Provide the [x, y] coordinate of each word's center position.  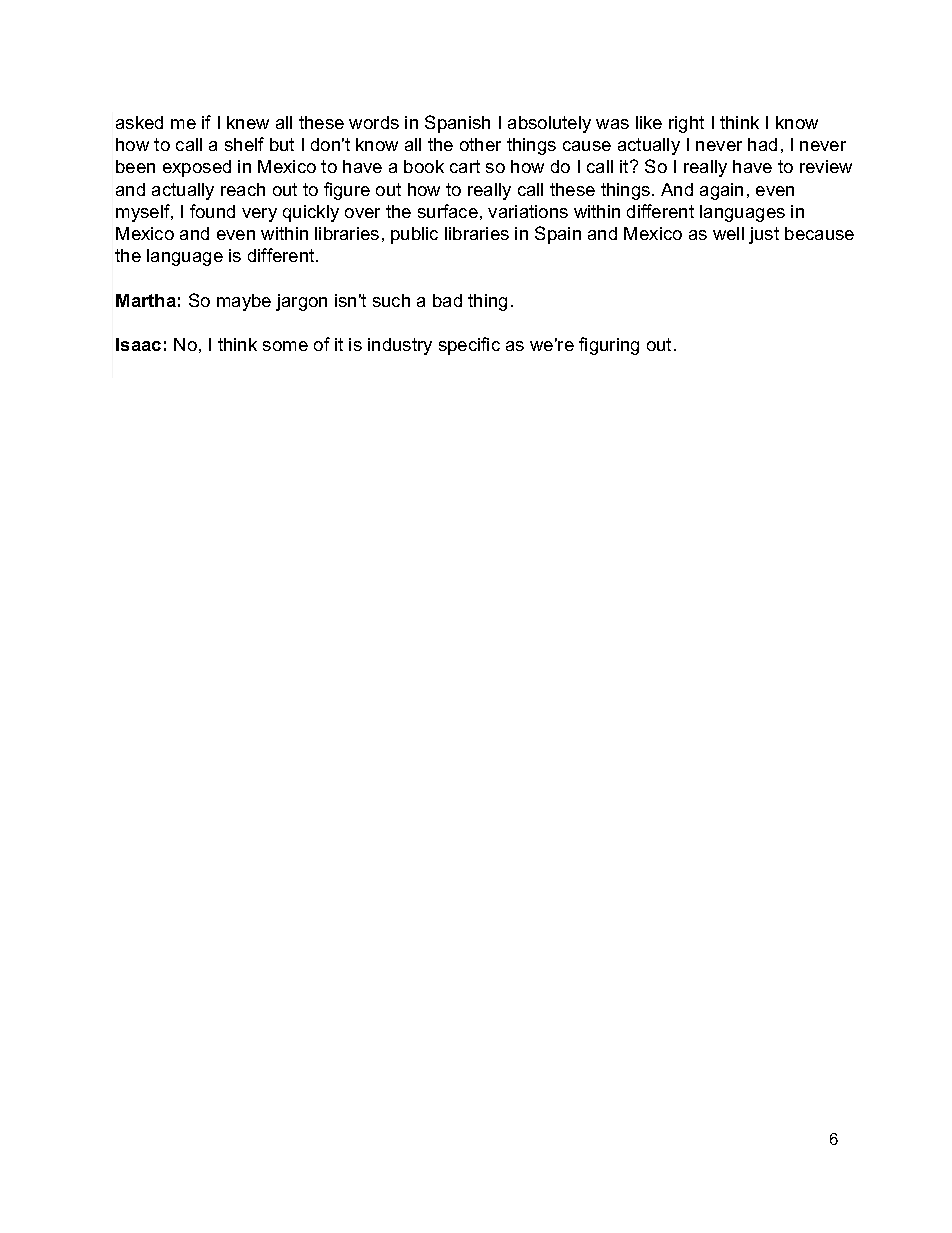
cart [465, 166]
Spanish [457, 124]
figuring [609, 346]
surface [448, 211]
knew [248, 122]
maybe [244, 302]
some [285, 346]
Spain [558, 235]
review [826, 166]
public [414, 235]
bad [447, 300]
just [764, 235]
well [728, 233]
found [212, 211]
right [686, 124]
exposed [197, 168]
